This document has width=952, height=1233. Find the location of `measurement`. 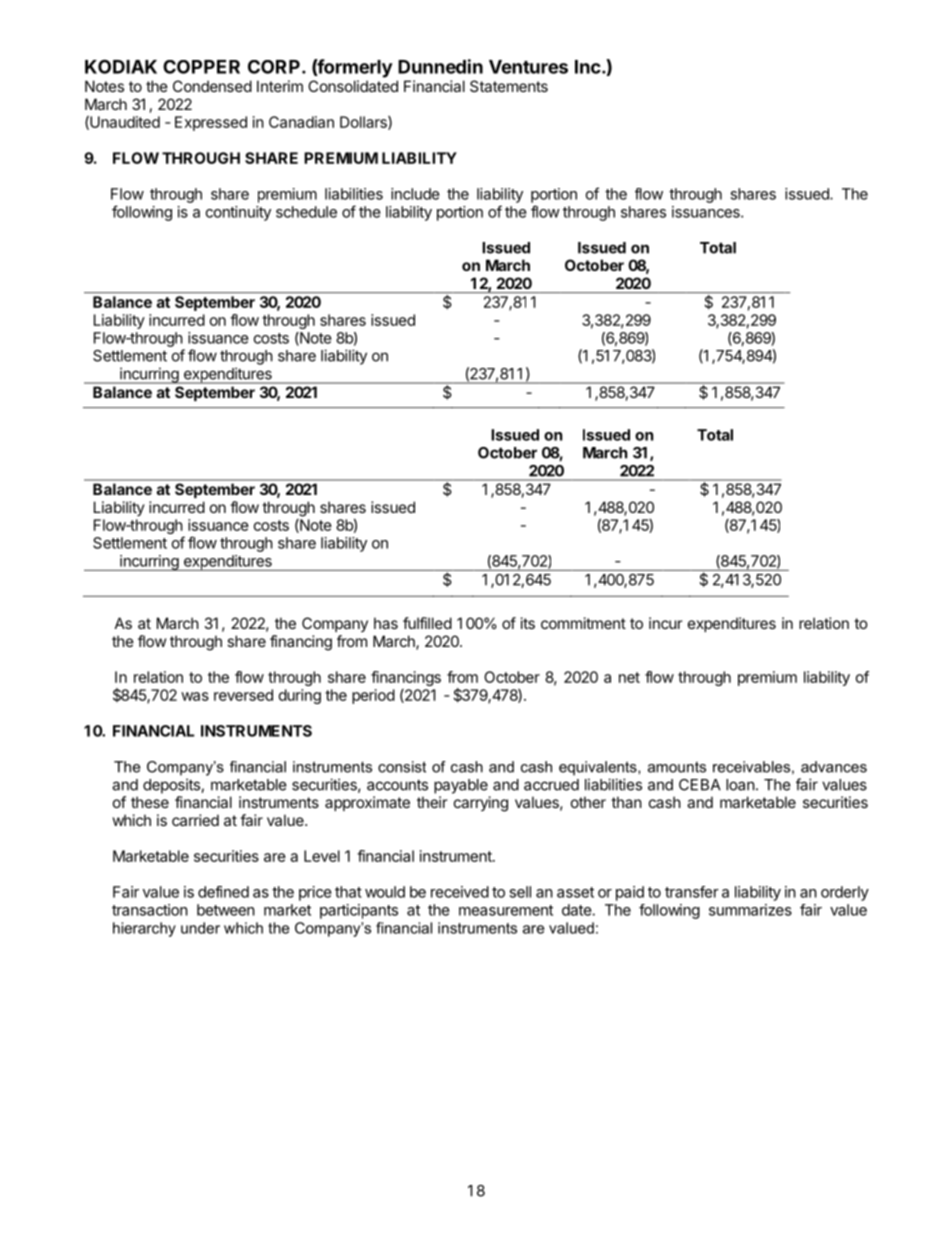

measurement is located at coordinates (506, 910).
